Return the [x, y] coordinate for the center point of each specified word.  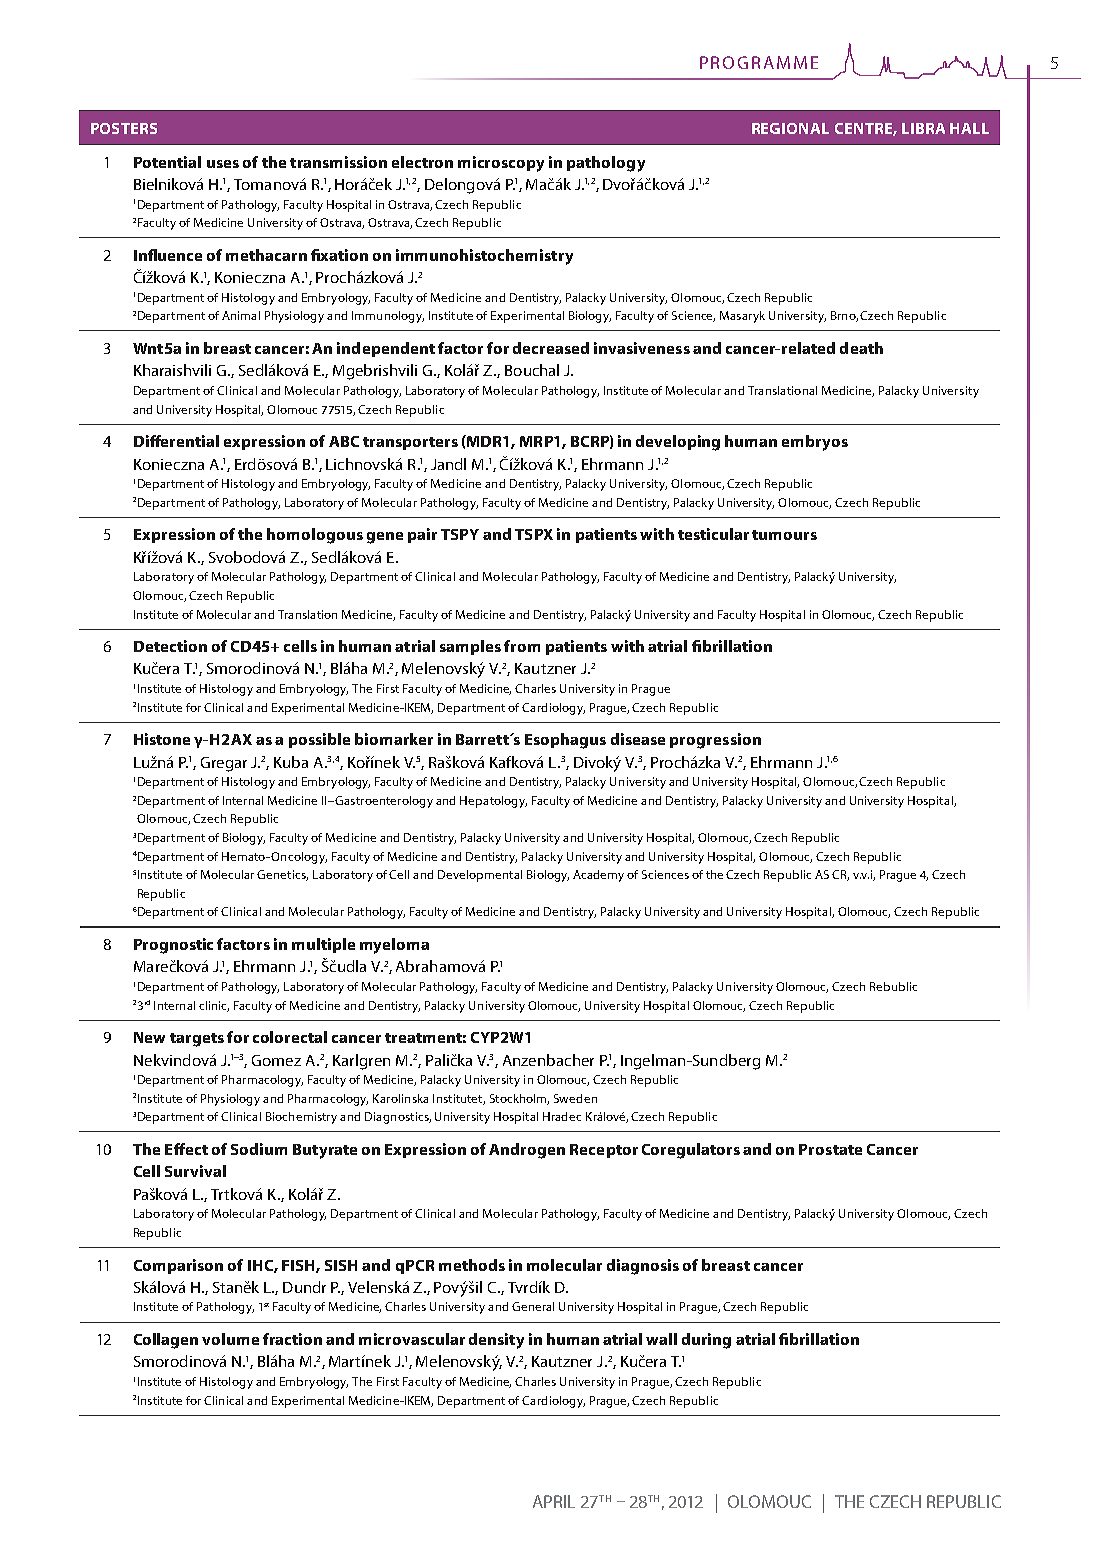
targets [197, 1040]
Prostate [830, 1149]
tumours [784, 535]
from [522, 646]
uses [223, 164]
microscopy [501, 164]
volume [230, 1339]
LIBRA [923, 128]
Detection [170, 646]
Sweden [575, 1098]
